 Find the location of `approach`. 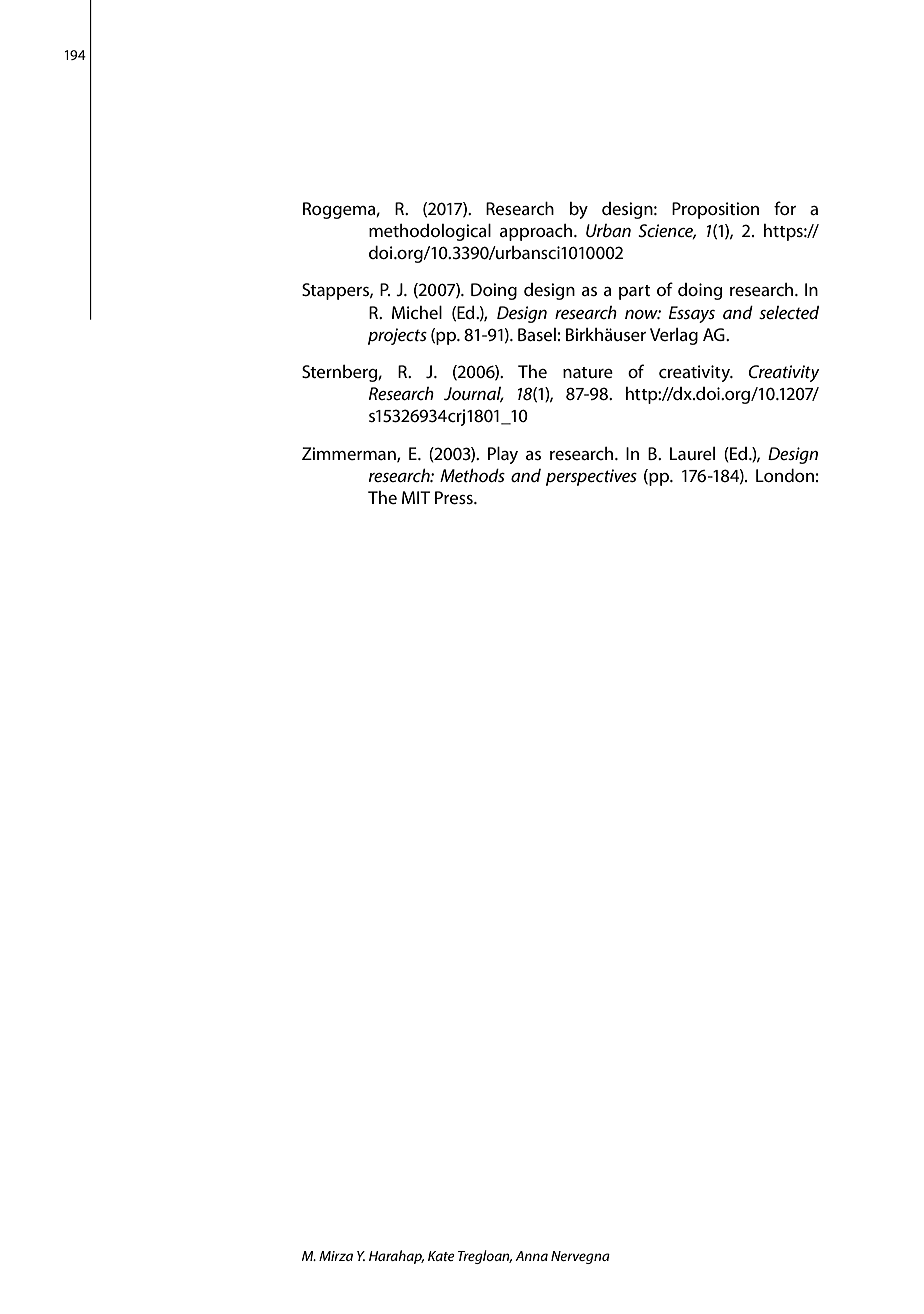

approach is located at coordinates (537, 232).
